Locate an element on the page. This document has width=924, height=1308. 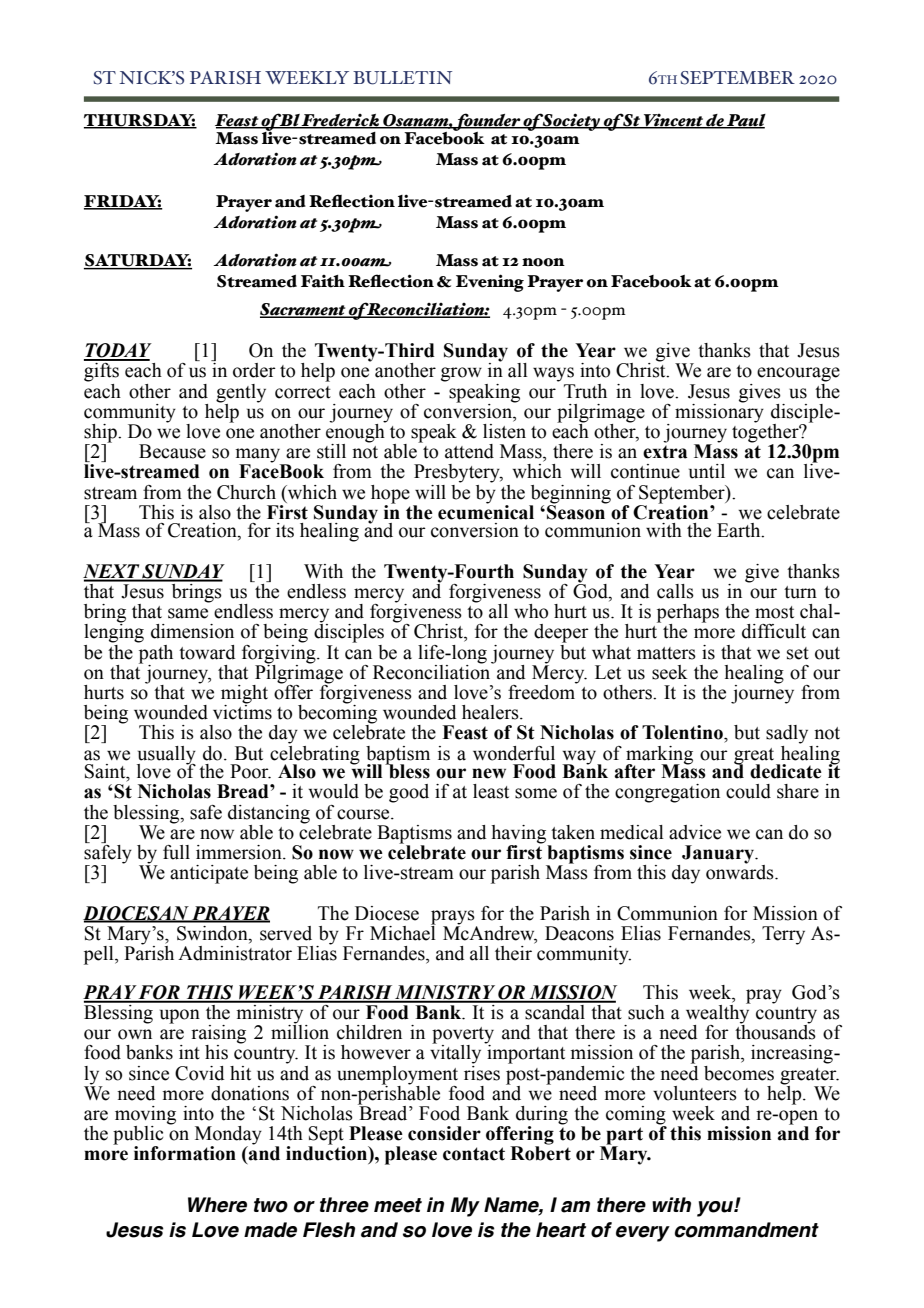
healers is located at coordinates (491, 712).
